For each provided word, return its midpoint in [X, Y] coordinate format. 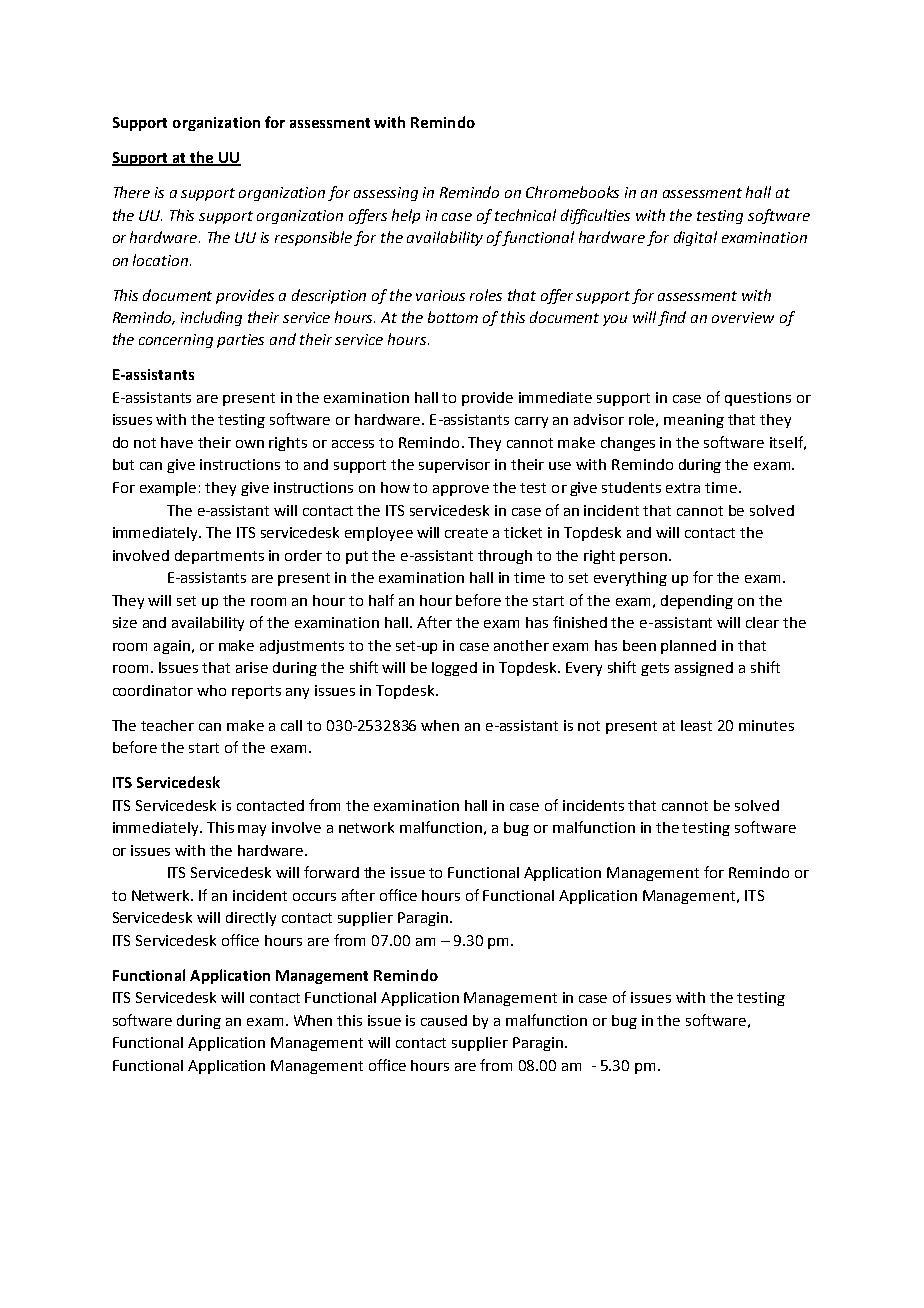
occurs [314, 897]
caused [444, 1020]
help [406, 216]
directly [251, 919]
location [162, 260]
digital [695, 238]
